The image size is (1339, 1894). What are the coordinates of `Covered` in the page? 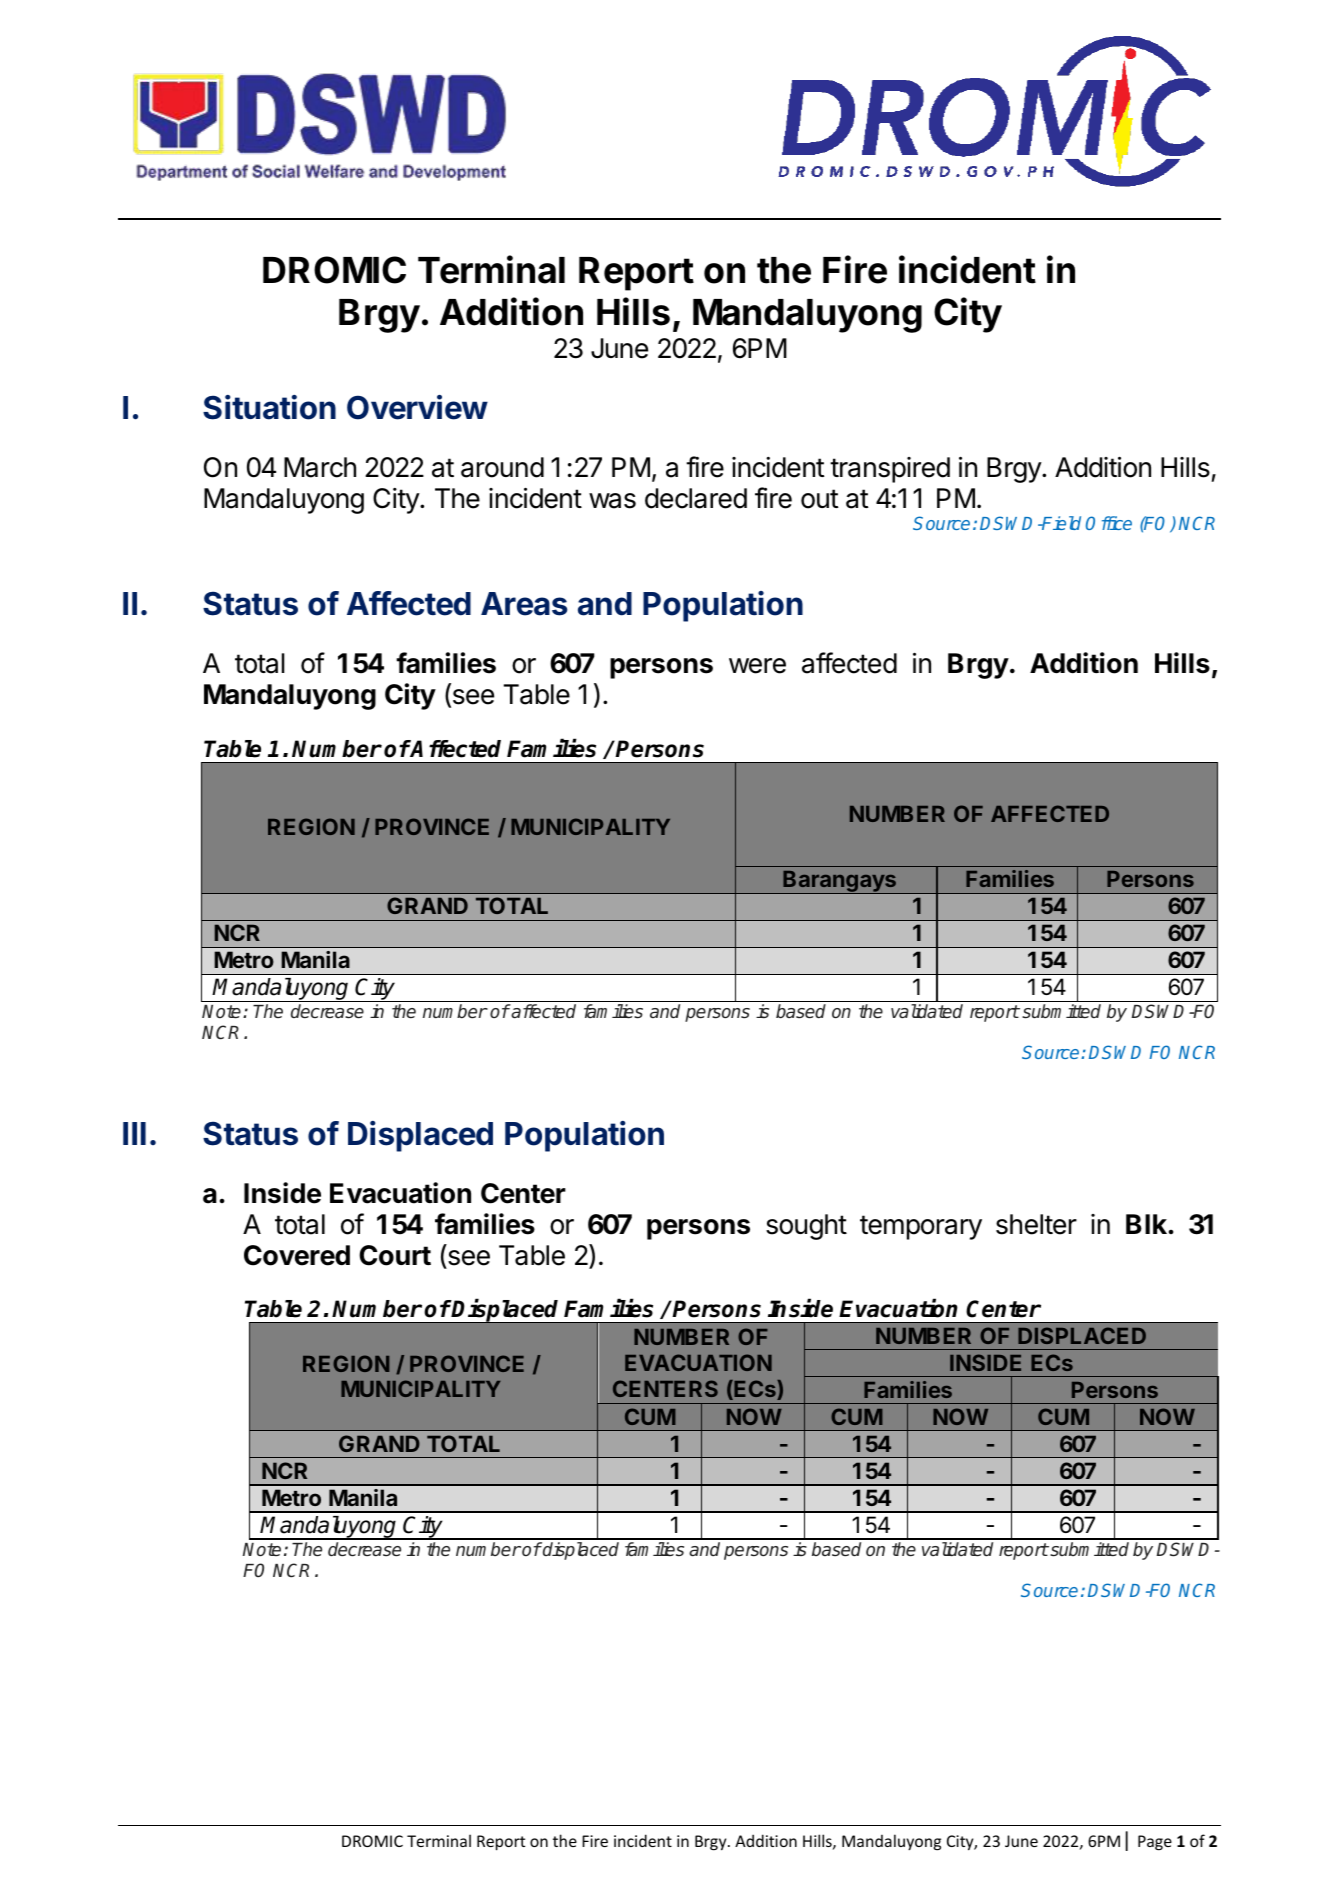 It's located at (297, 1255).
